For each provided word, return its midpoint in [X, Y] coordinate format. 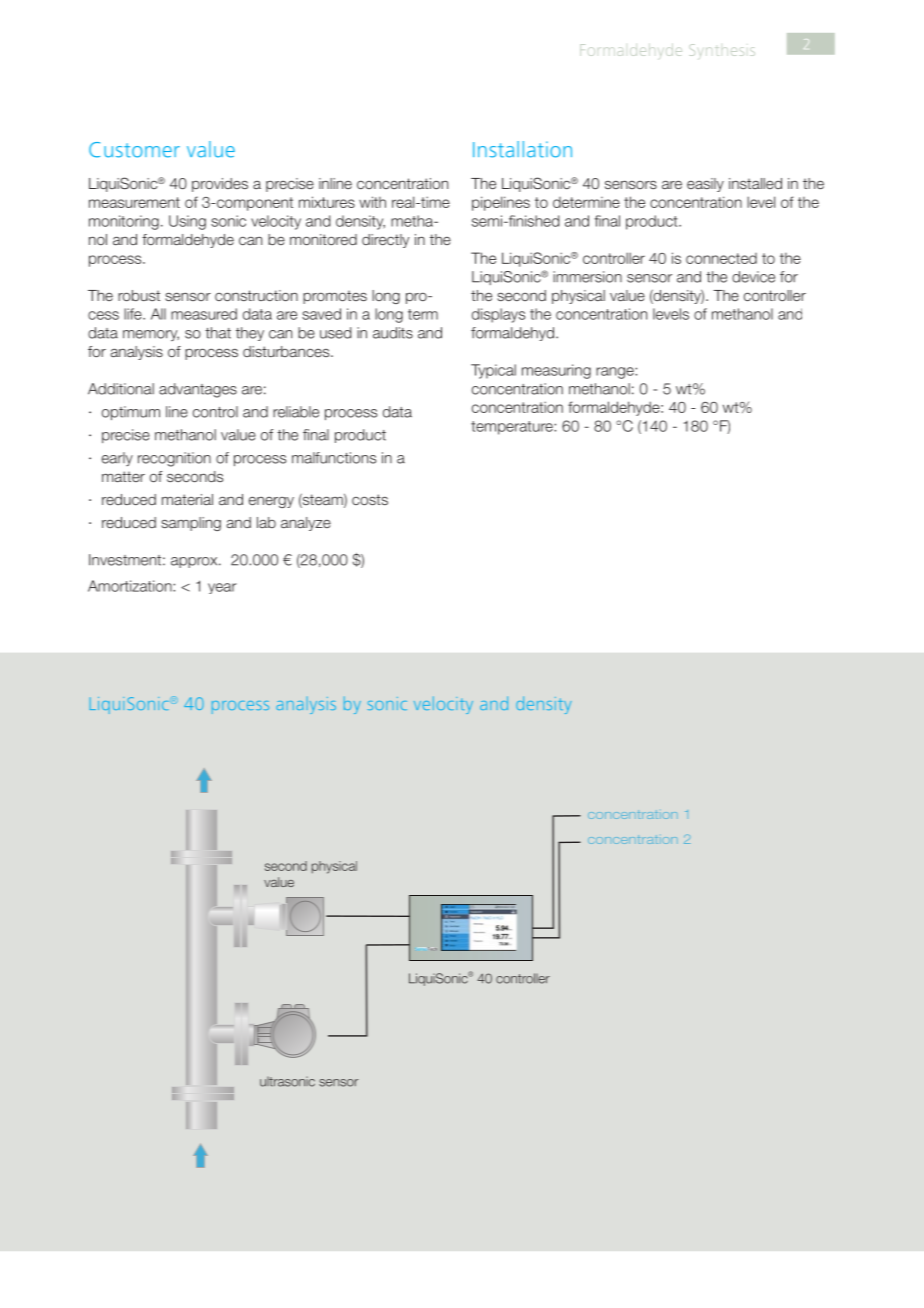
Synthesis [722, 51]
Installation [522, 149]
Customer [134, 150]
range [616, 373]
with [372, 202]
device [753, 277]
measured [204, 314]
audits [393, 333]
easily [705, 185]
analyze [306, 524]
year [222, 588]
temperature [513, 428]
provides [220, 185]
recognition [174, 459]
